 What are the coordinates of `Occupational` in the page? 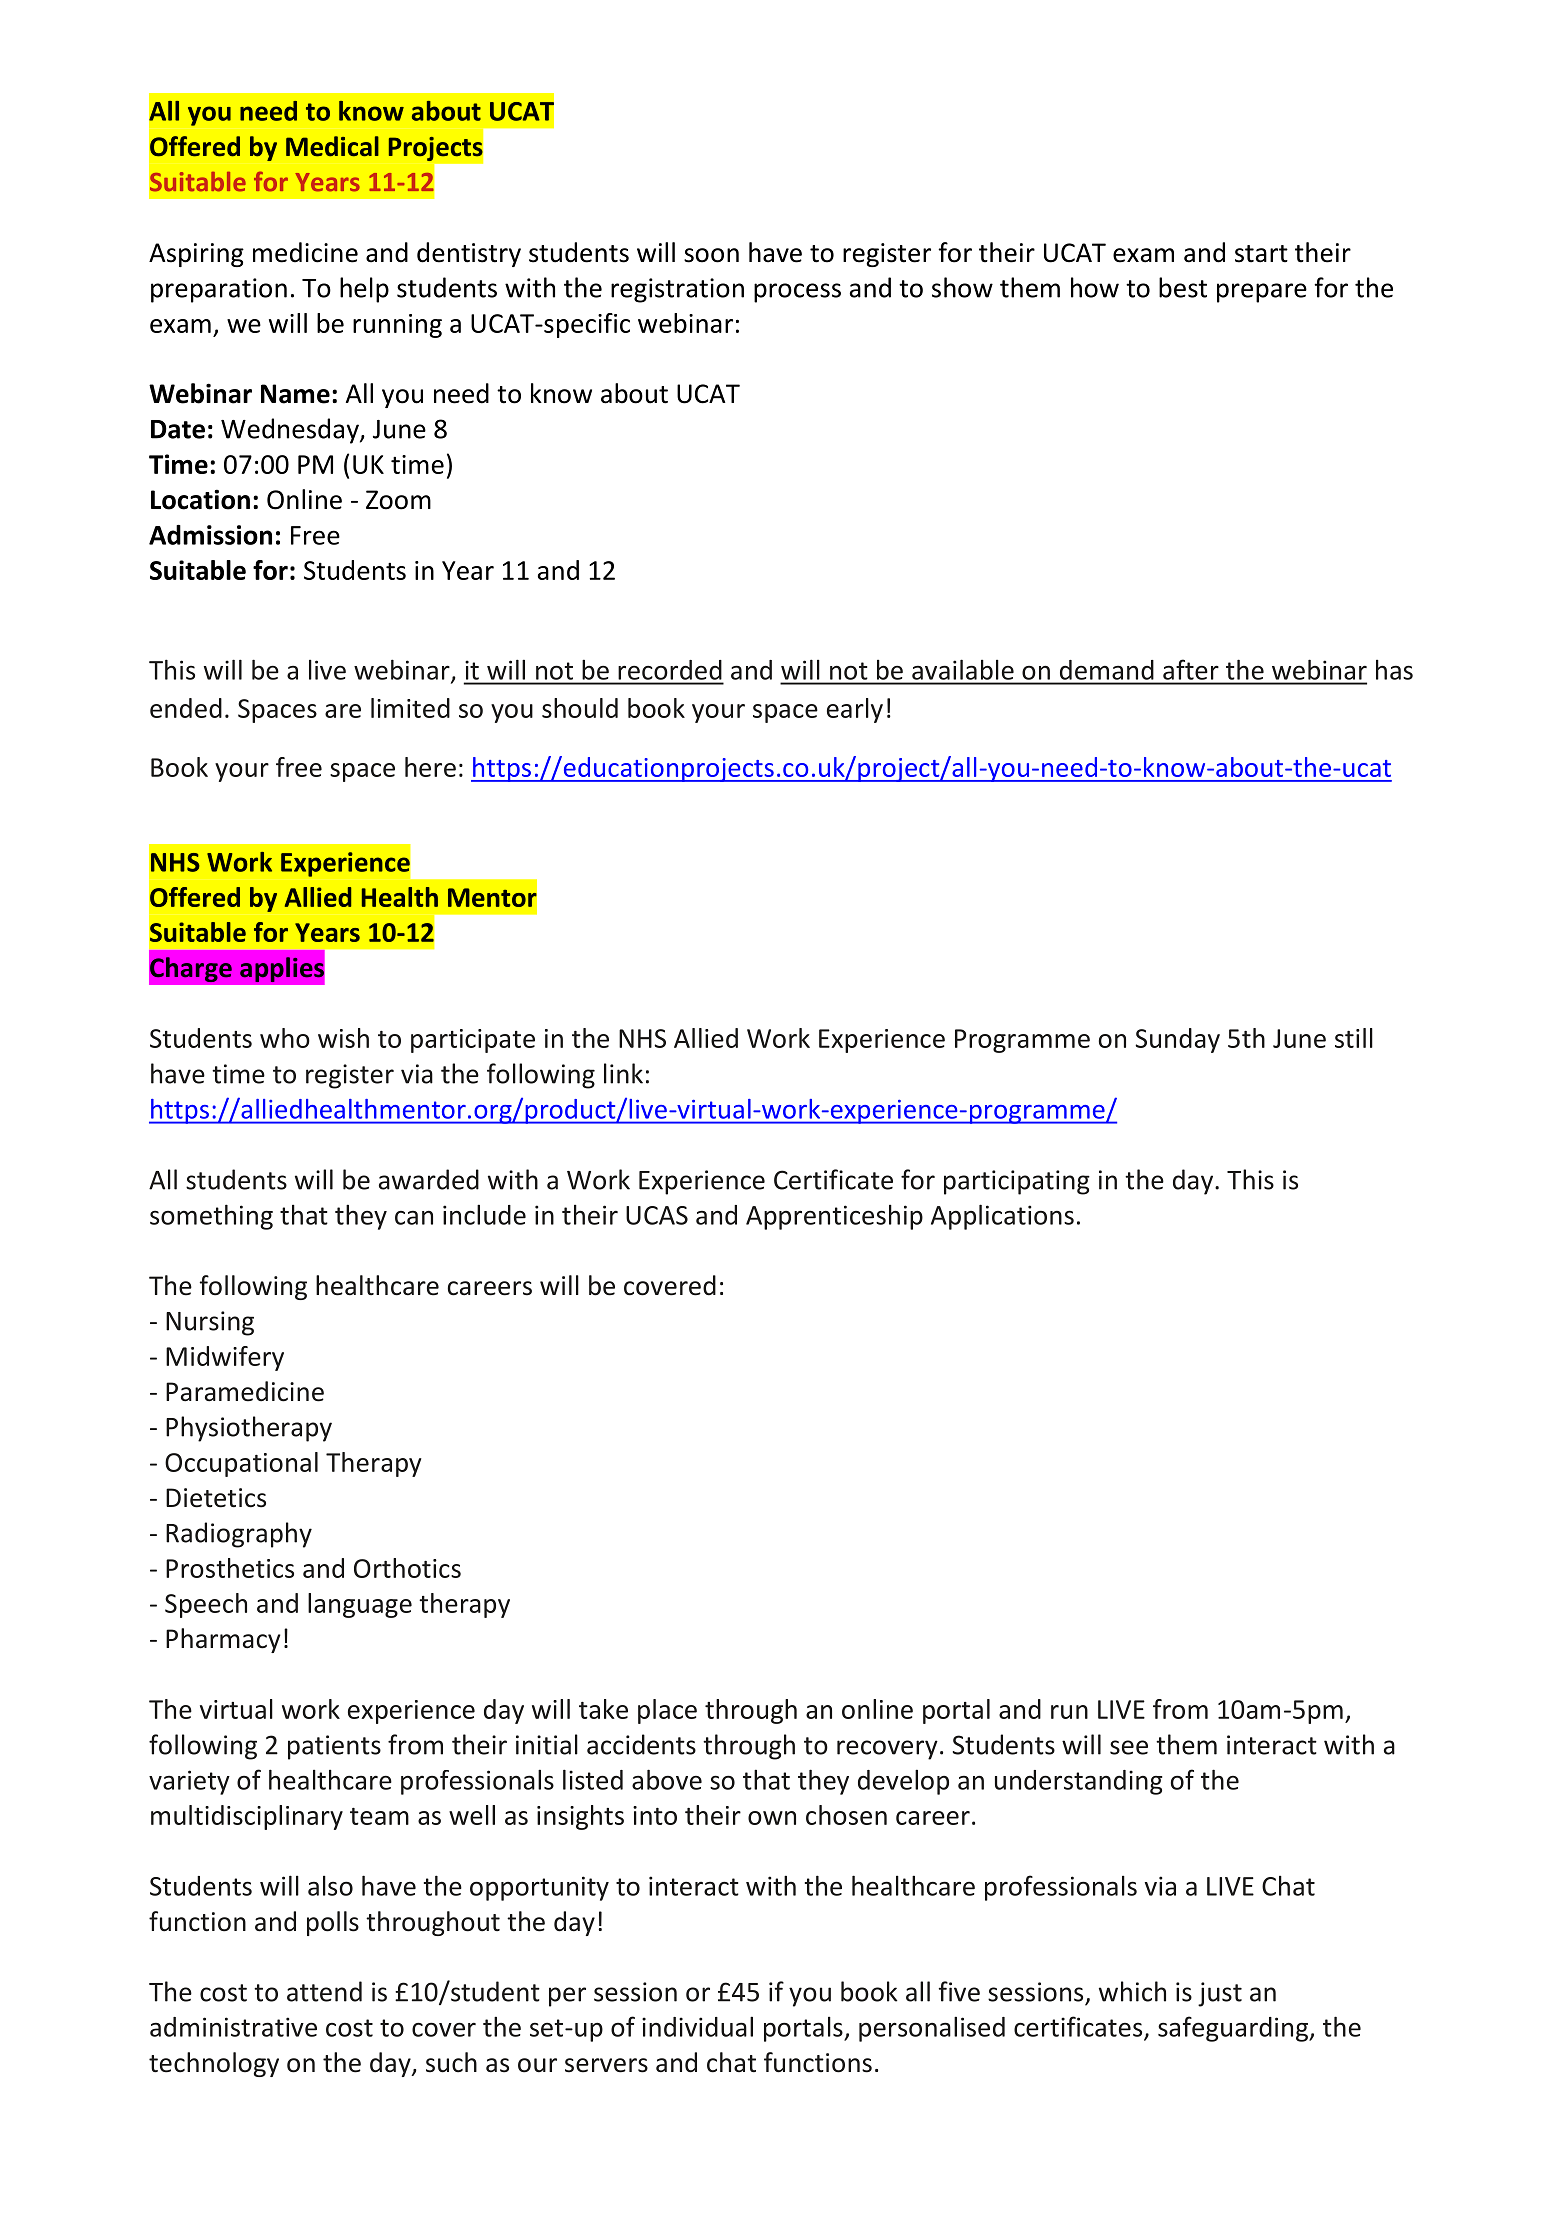 It's located at (241, 1464).
